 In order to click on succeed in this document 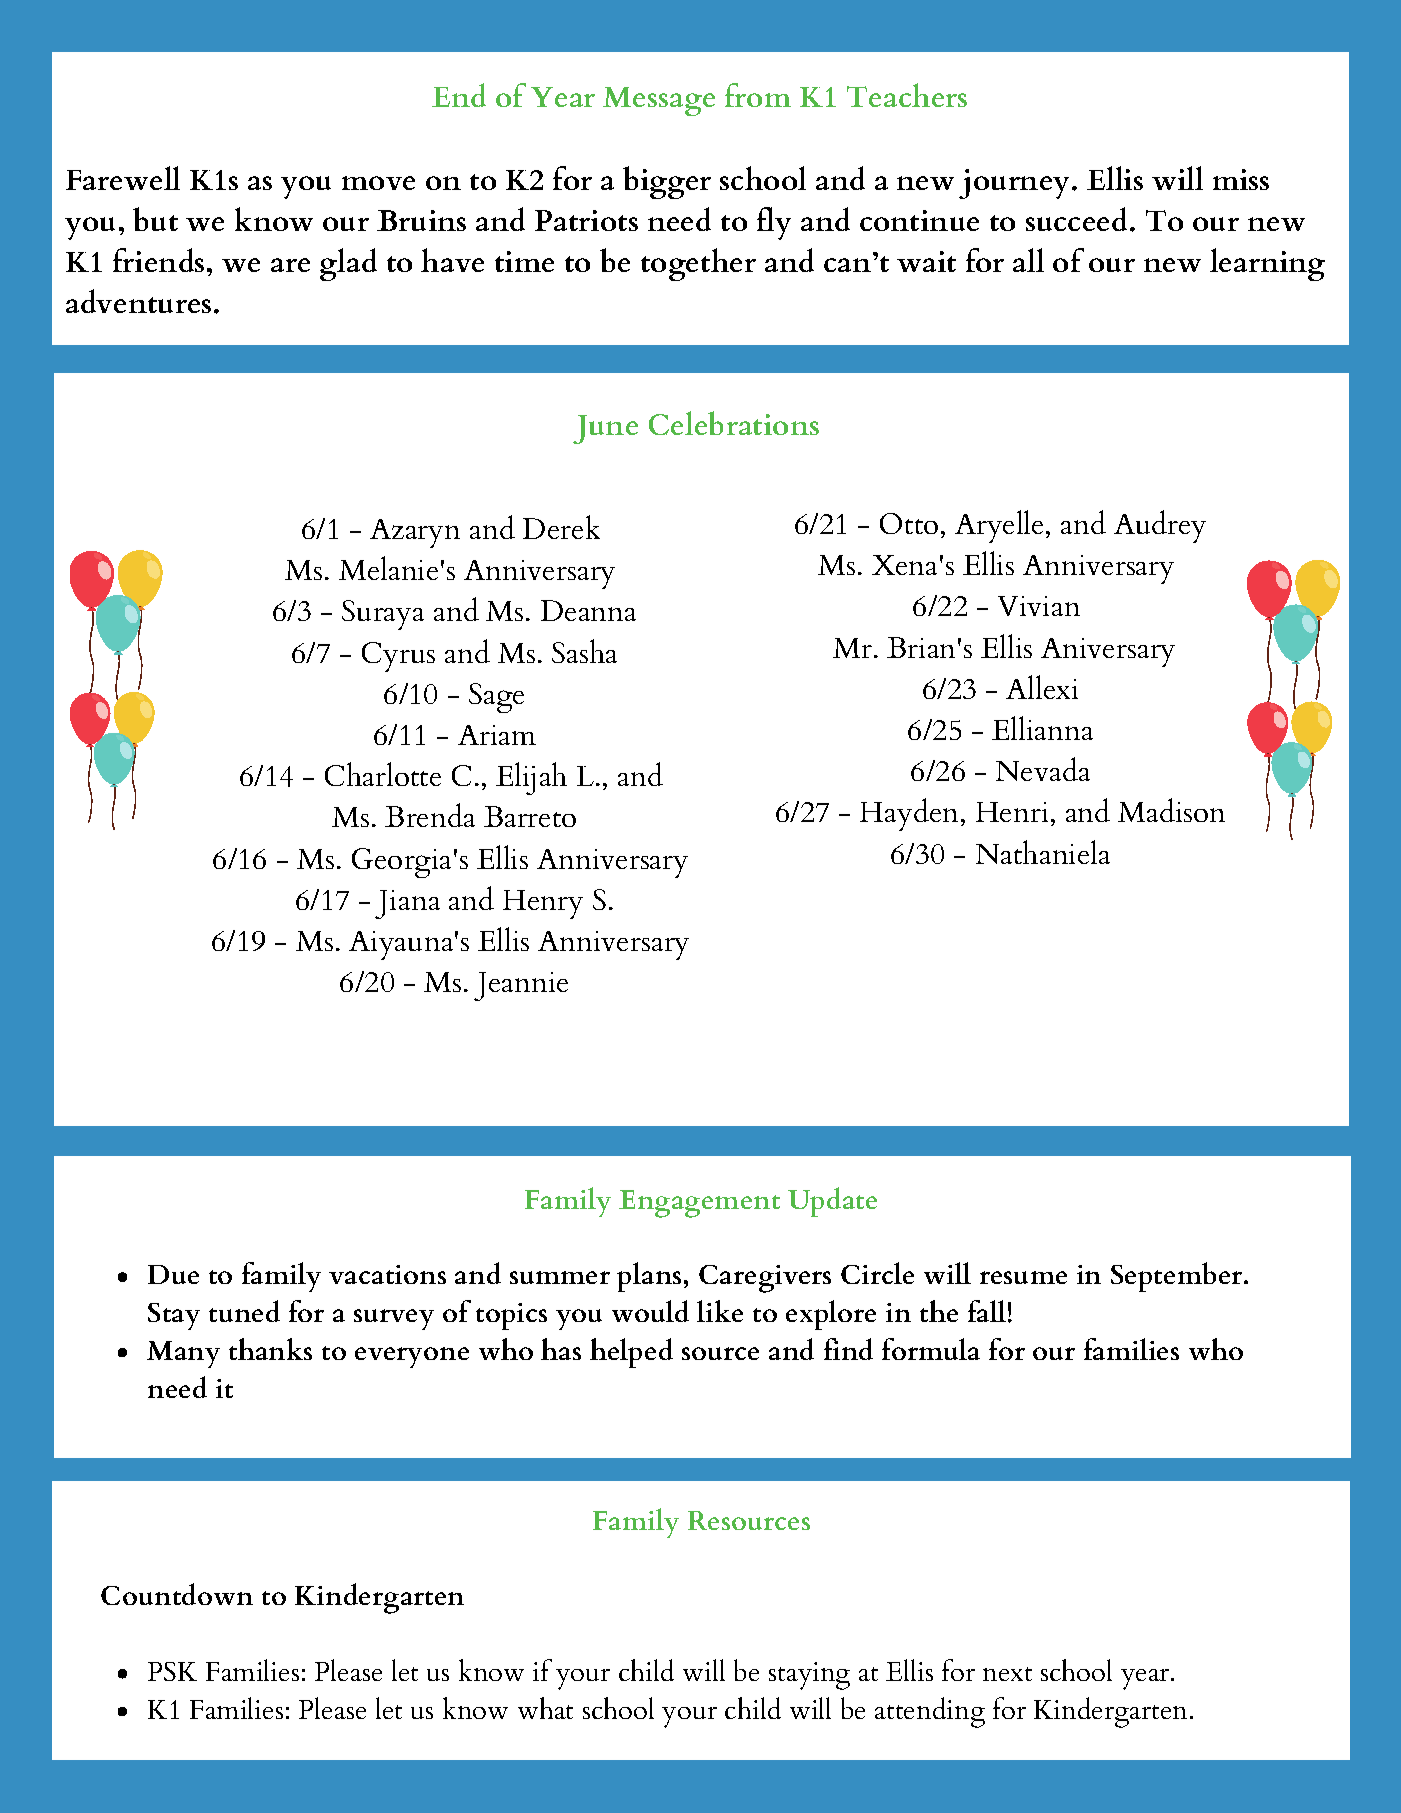, I will do `click(1078, 219)`.
